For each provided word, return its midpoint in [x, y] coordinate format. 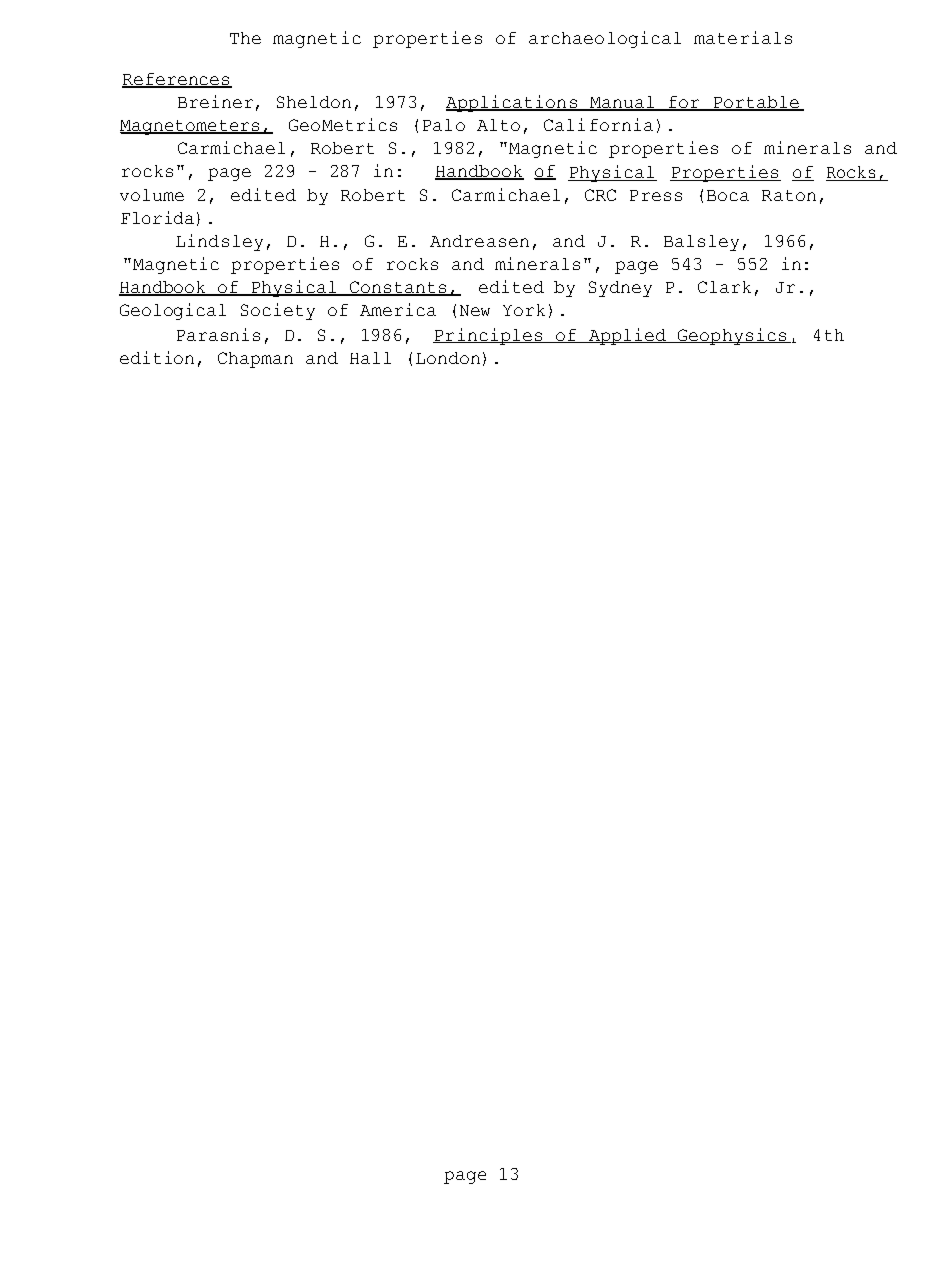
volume [152, 195]
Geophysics [732, 336]
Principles [489, 336]
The [245, 38]
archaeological [605, 39]
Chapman [255, 360]
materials [743, 37]
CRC [600, 195]
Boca [728, 195]
